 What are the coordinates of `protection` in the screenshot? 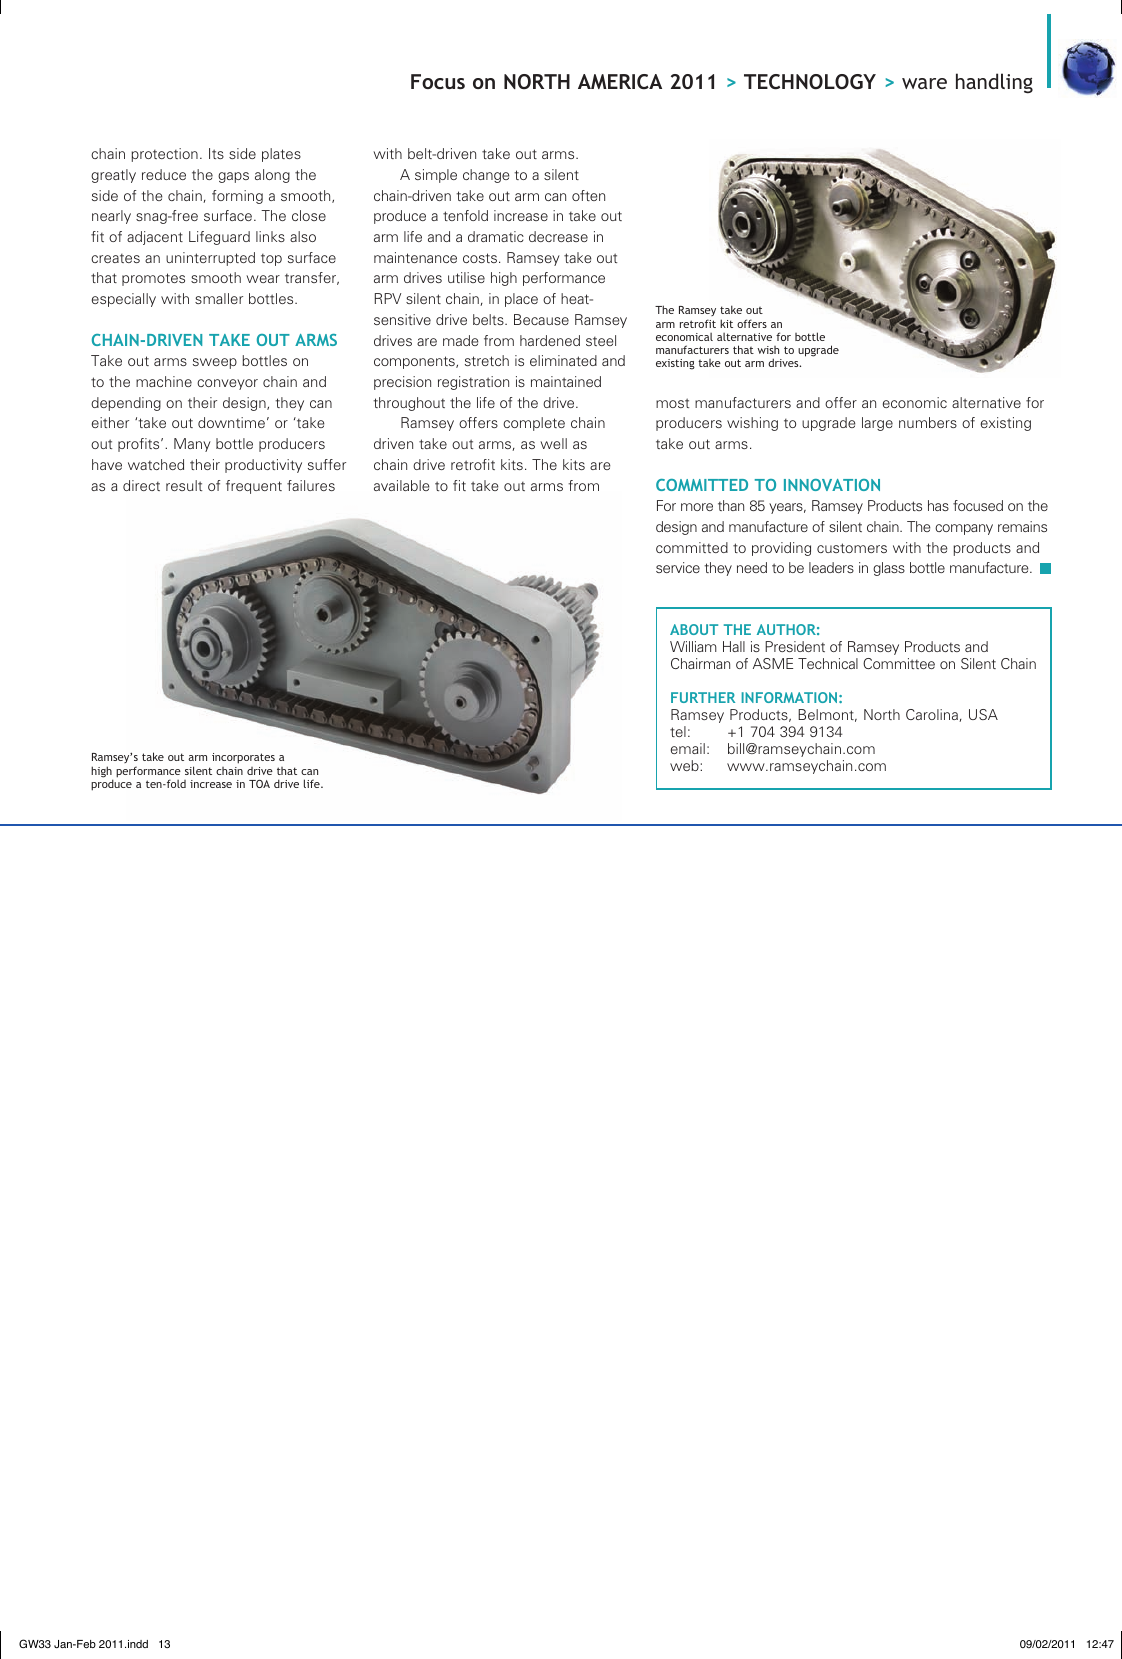 It's located at (164, 155).
